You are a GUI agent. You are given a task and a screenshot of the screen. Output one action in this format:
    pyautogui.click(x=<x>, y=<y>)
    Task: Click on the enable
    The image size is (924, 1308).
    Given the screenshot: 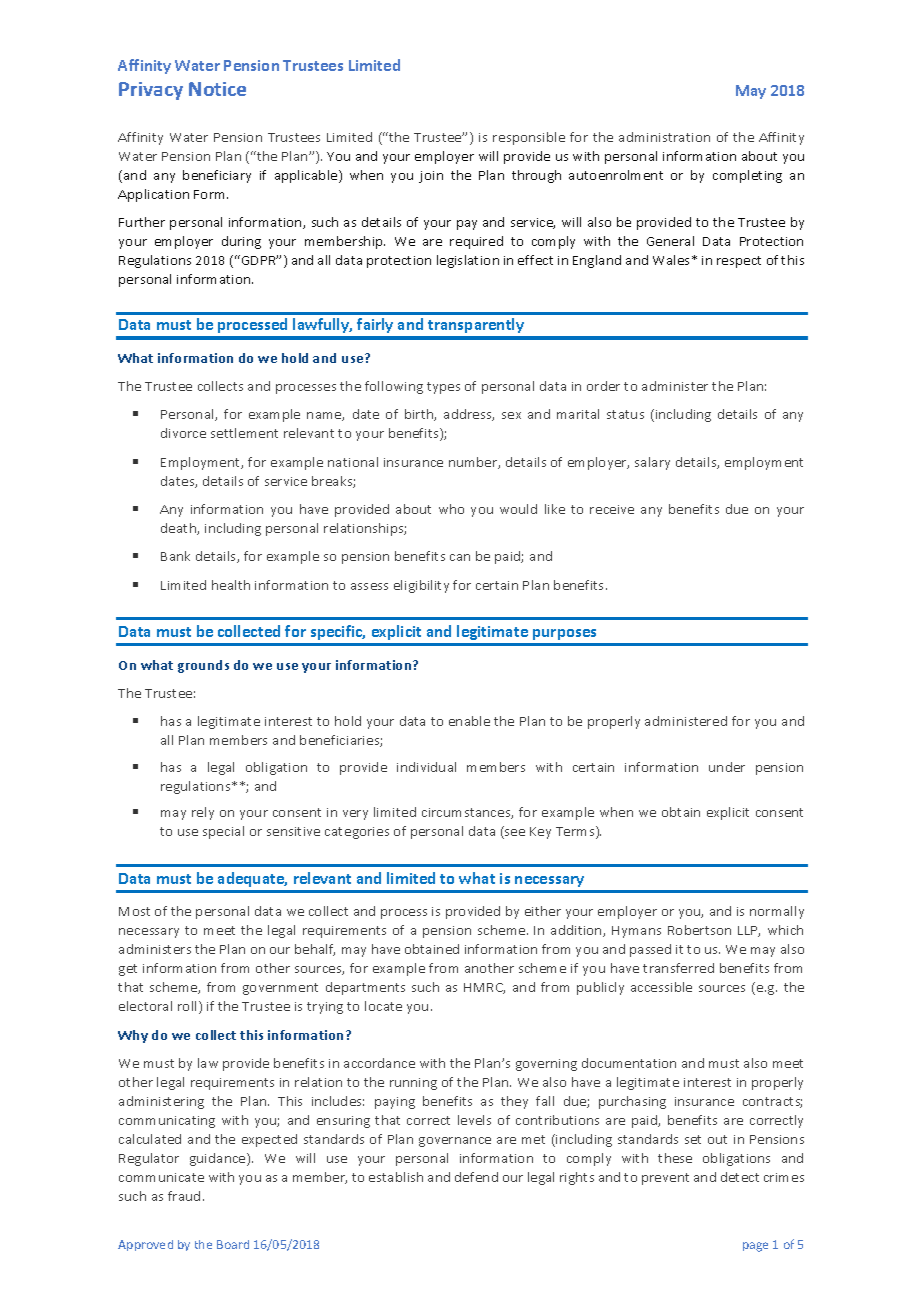 What is the action you would take?
    pyautogui.click(x=469, y=721)
